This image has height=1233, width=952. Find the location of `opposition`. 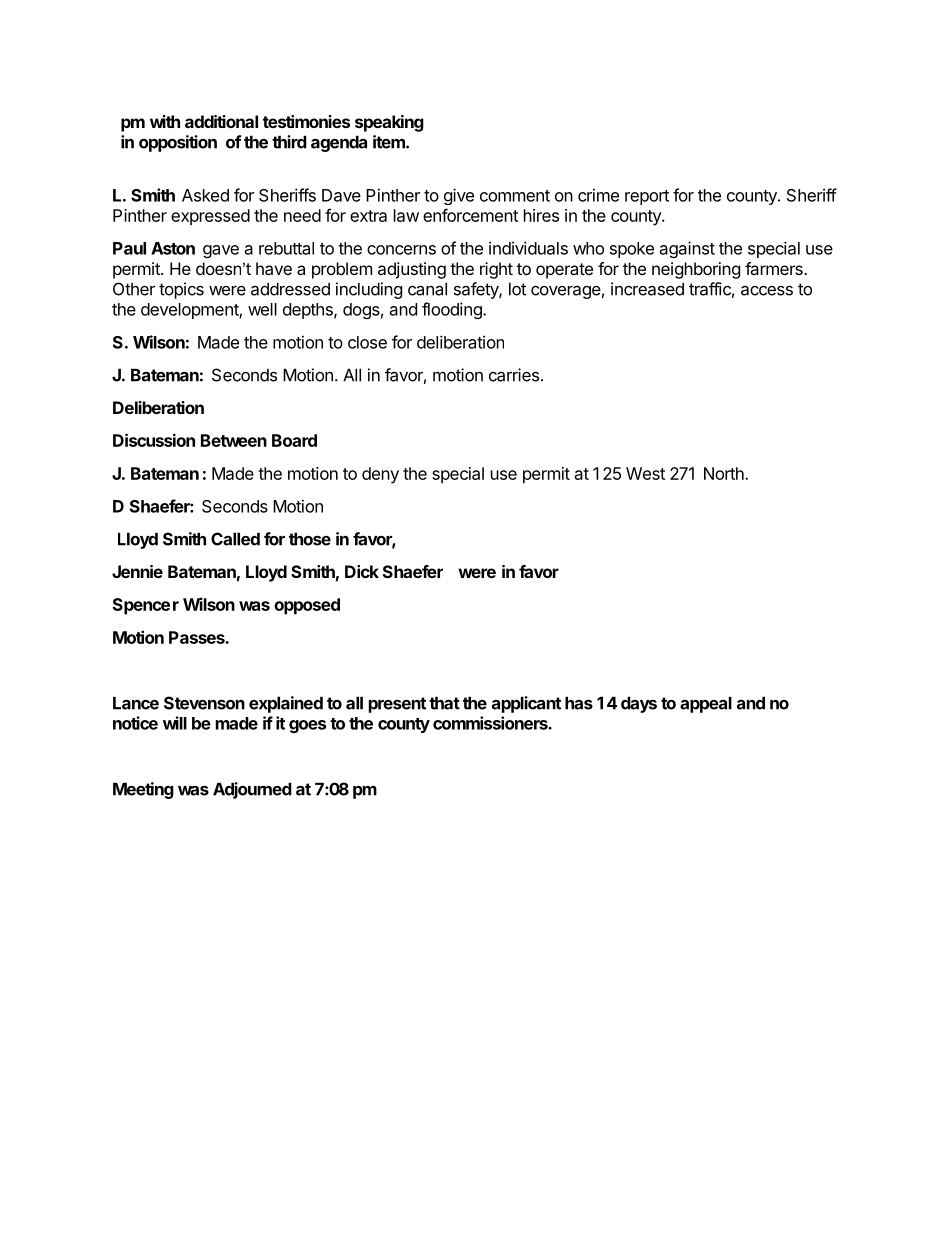

opposition is located at coordinates (178, 143).
